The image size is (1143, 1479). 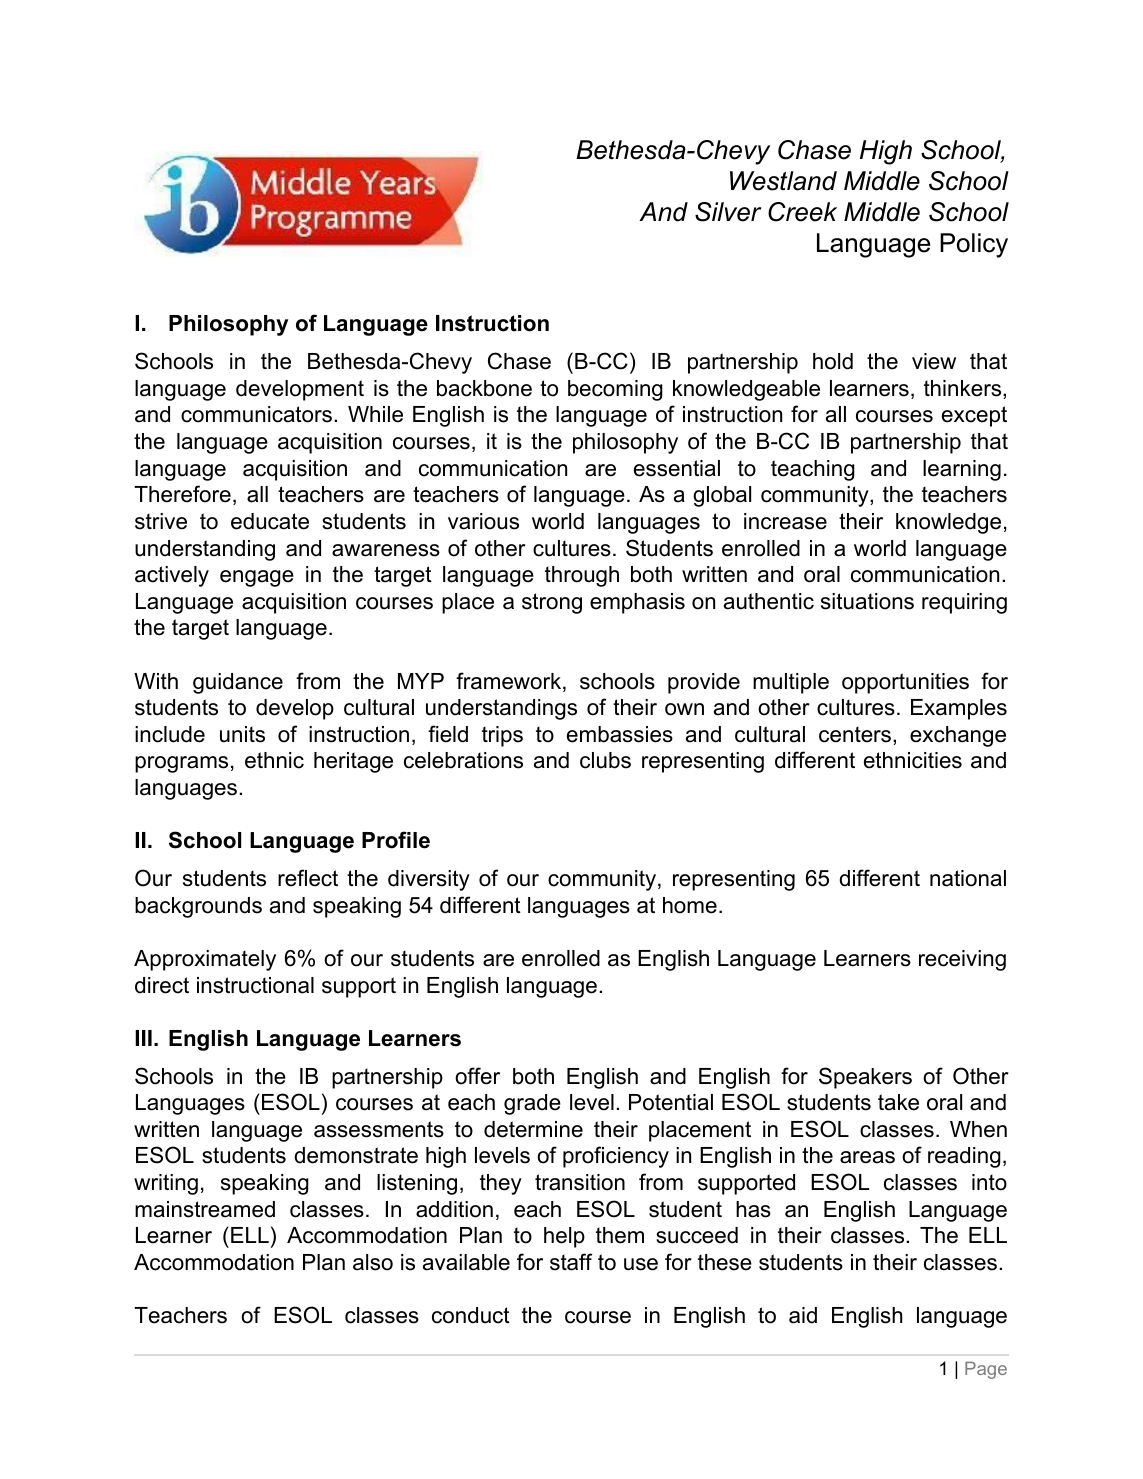 I want to click on backgrounds, so click(x=198, y=907).
